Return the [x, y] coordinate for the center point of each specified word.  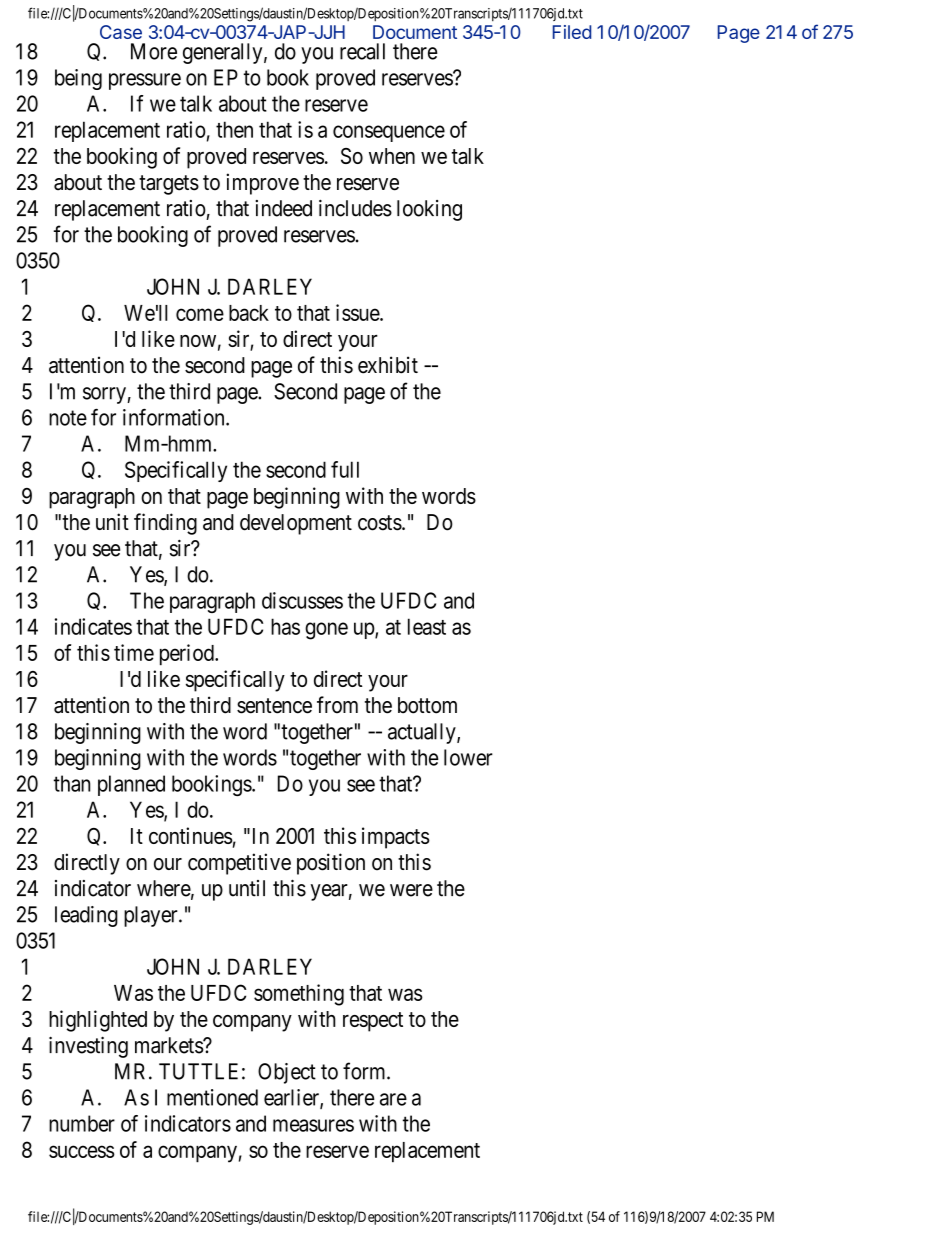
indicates [93, 626]
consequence [389, 133]
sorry [105, 395]
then [234, 129]
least [427, 626]
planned [131, 785]
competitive [239, 864]
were [411, 890]
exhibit [388, 365]
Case [121, 32]
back [249, 313]
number [82, 1123]
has [285, 626]
